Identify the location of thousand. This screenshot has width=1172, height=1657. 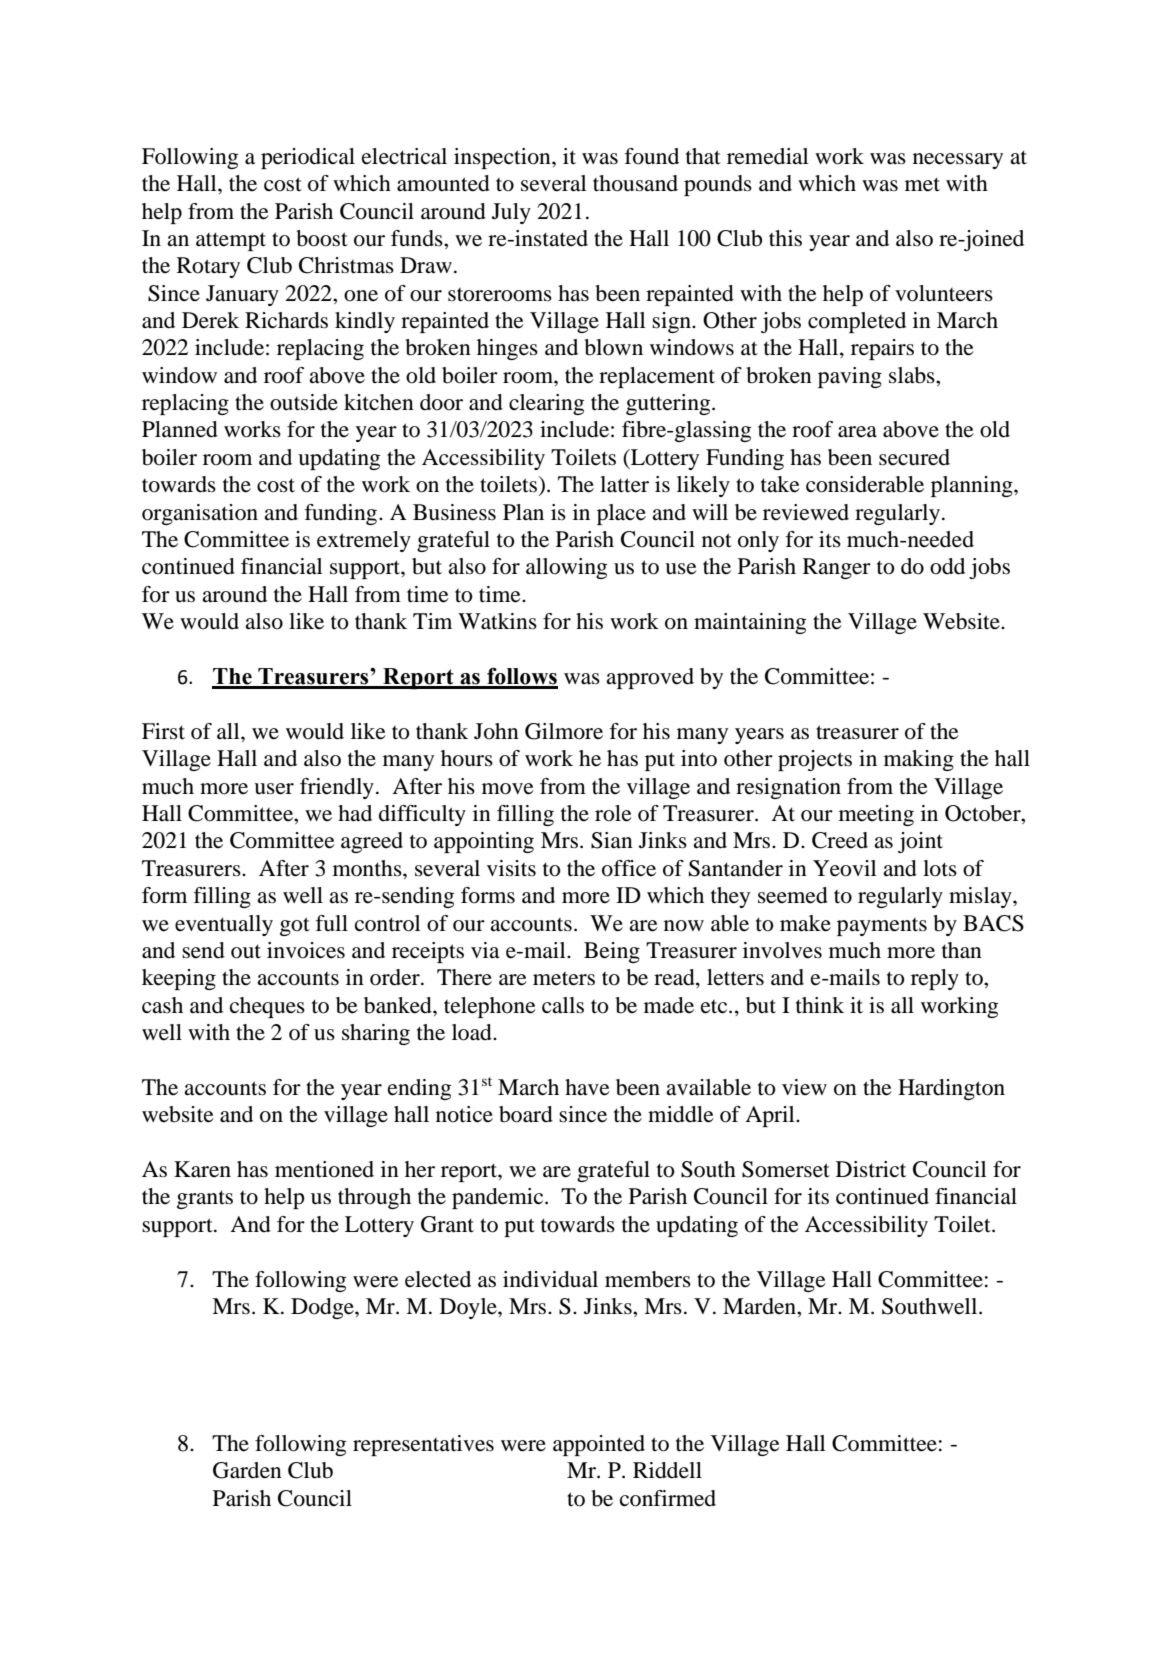
(635, 183).
